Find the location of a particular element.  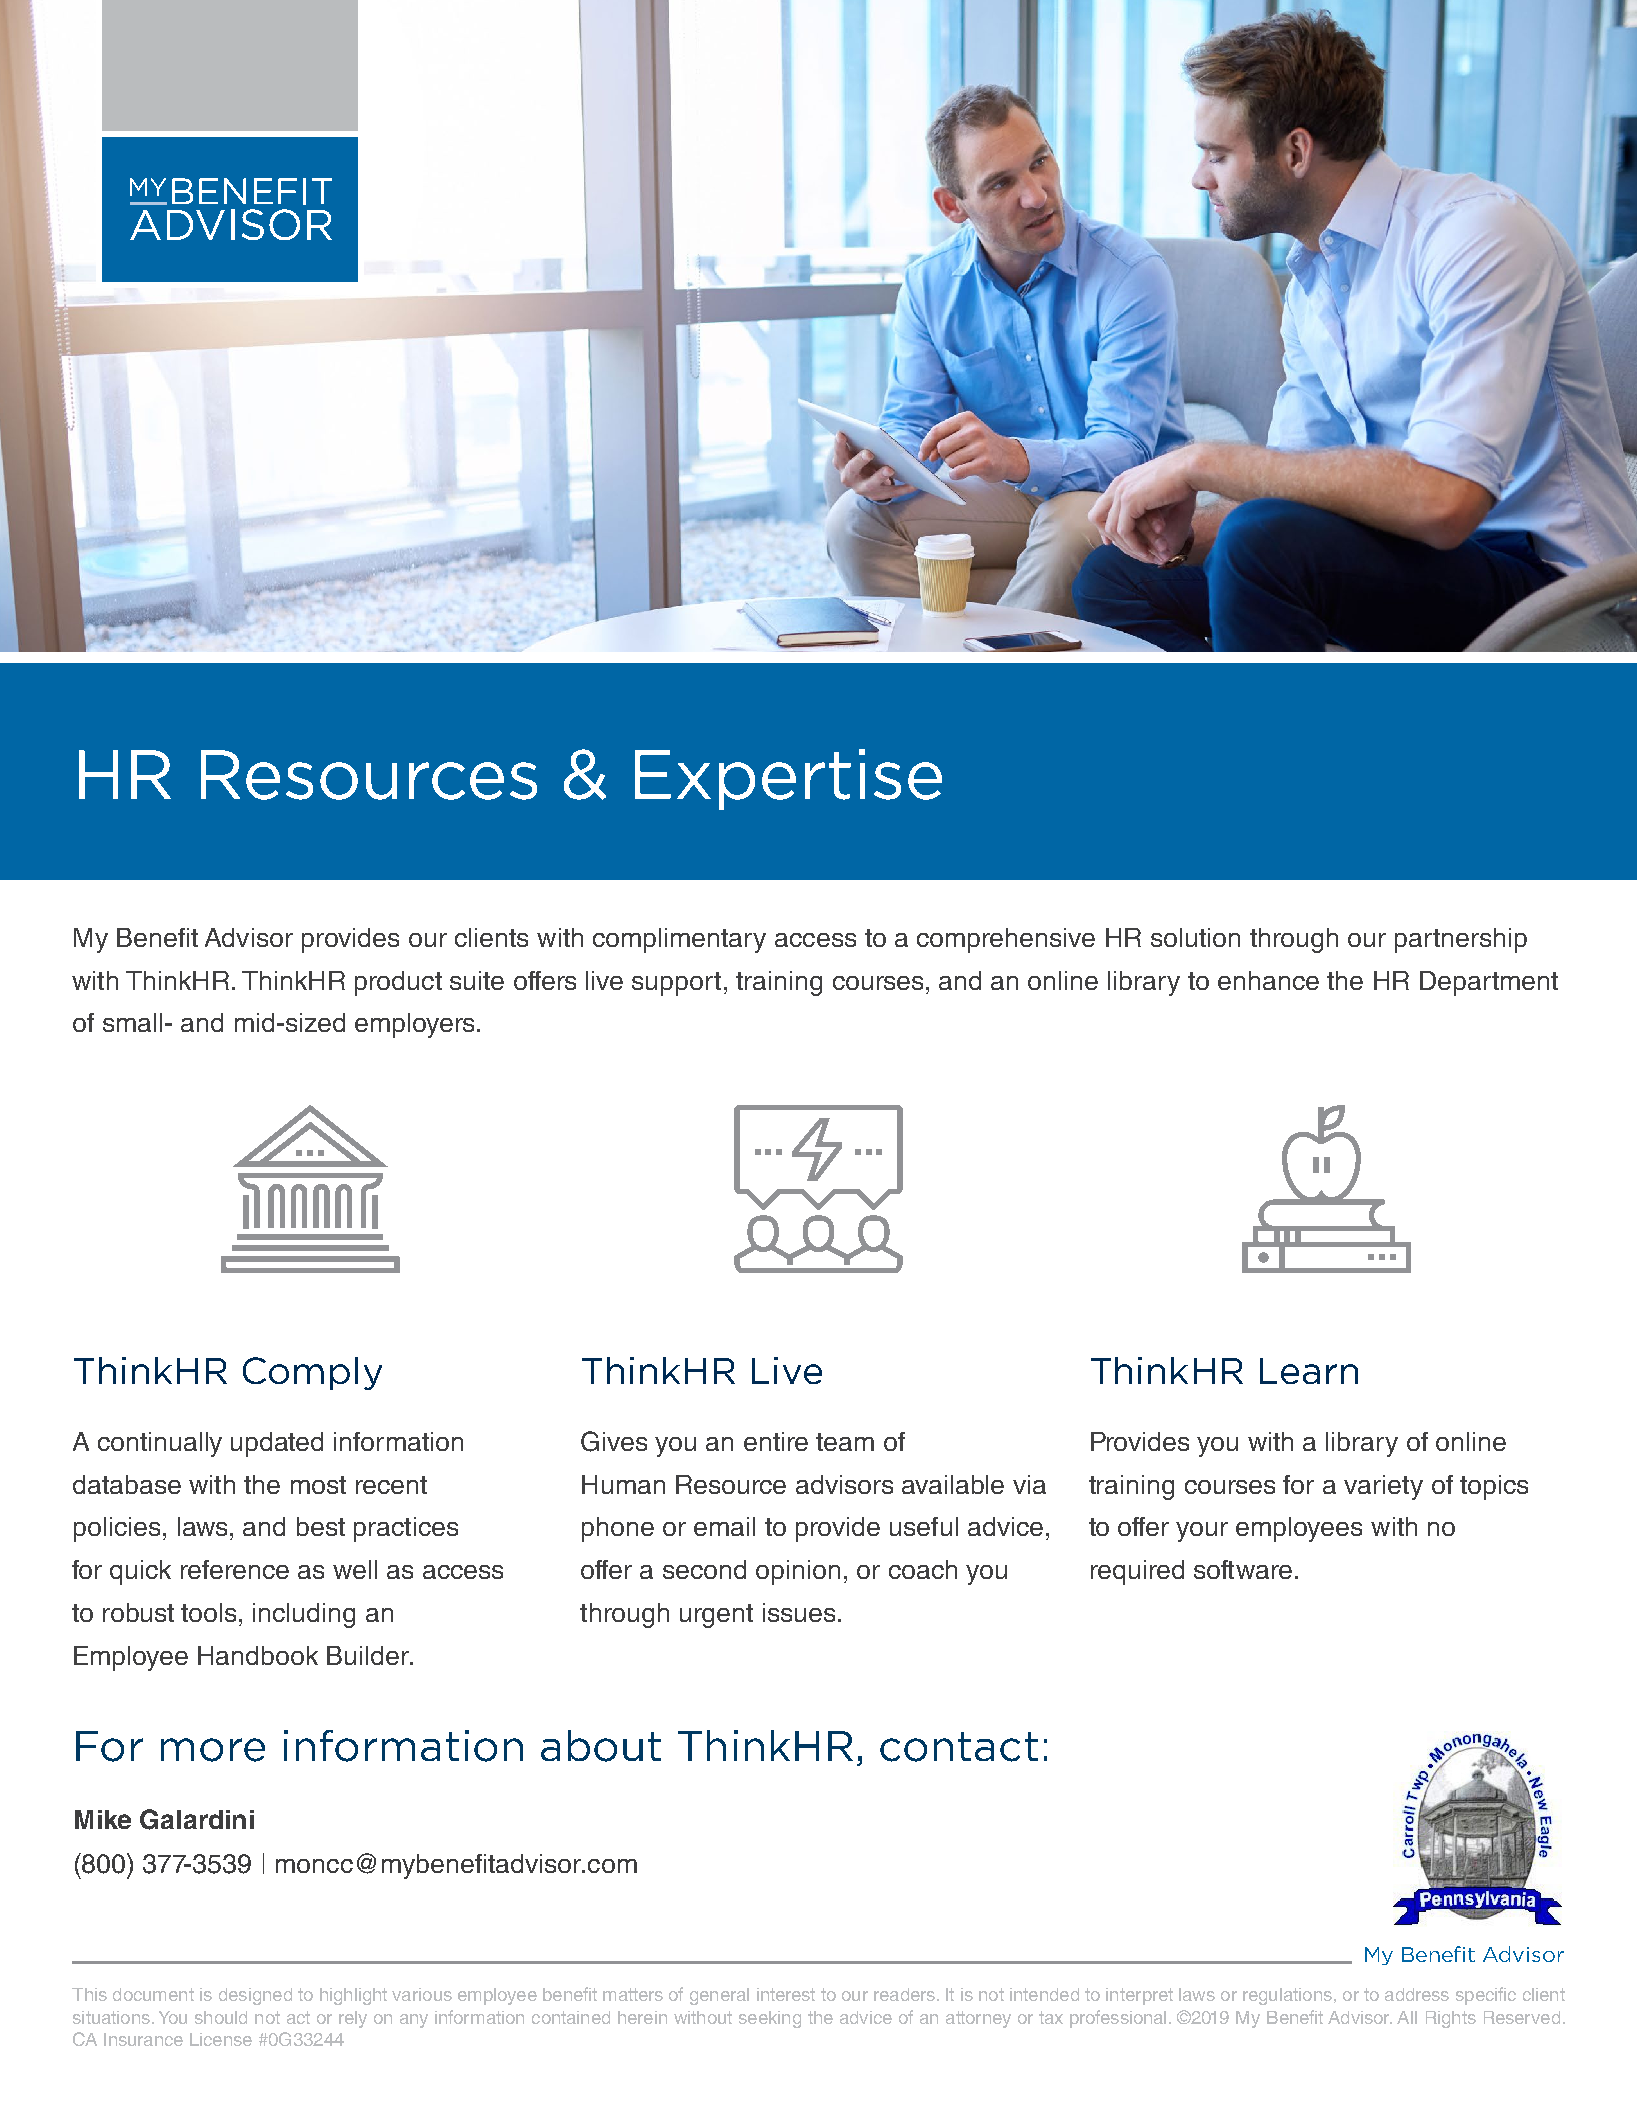

entire is located at coordinates (776, 1441).
